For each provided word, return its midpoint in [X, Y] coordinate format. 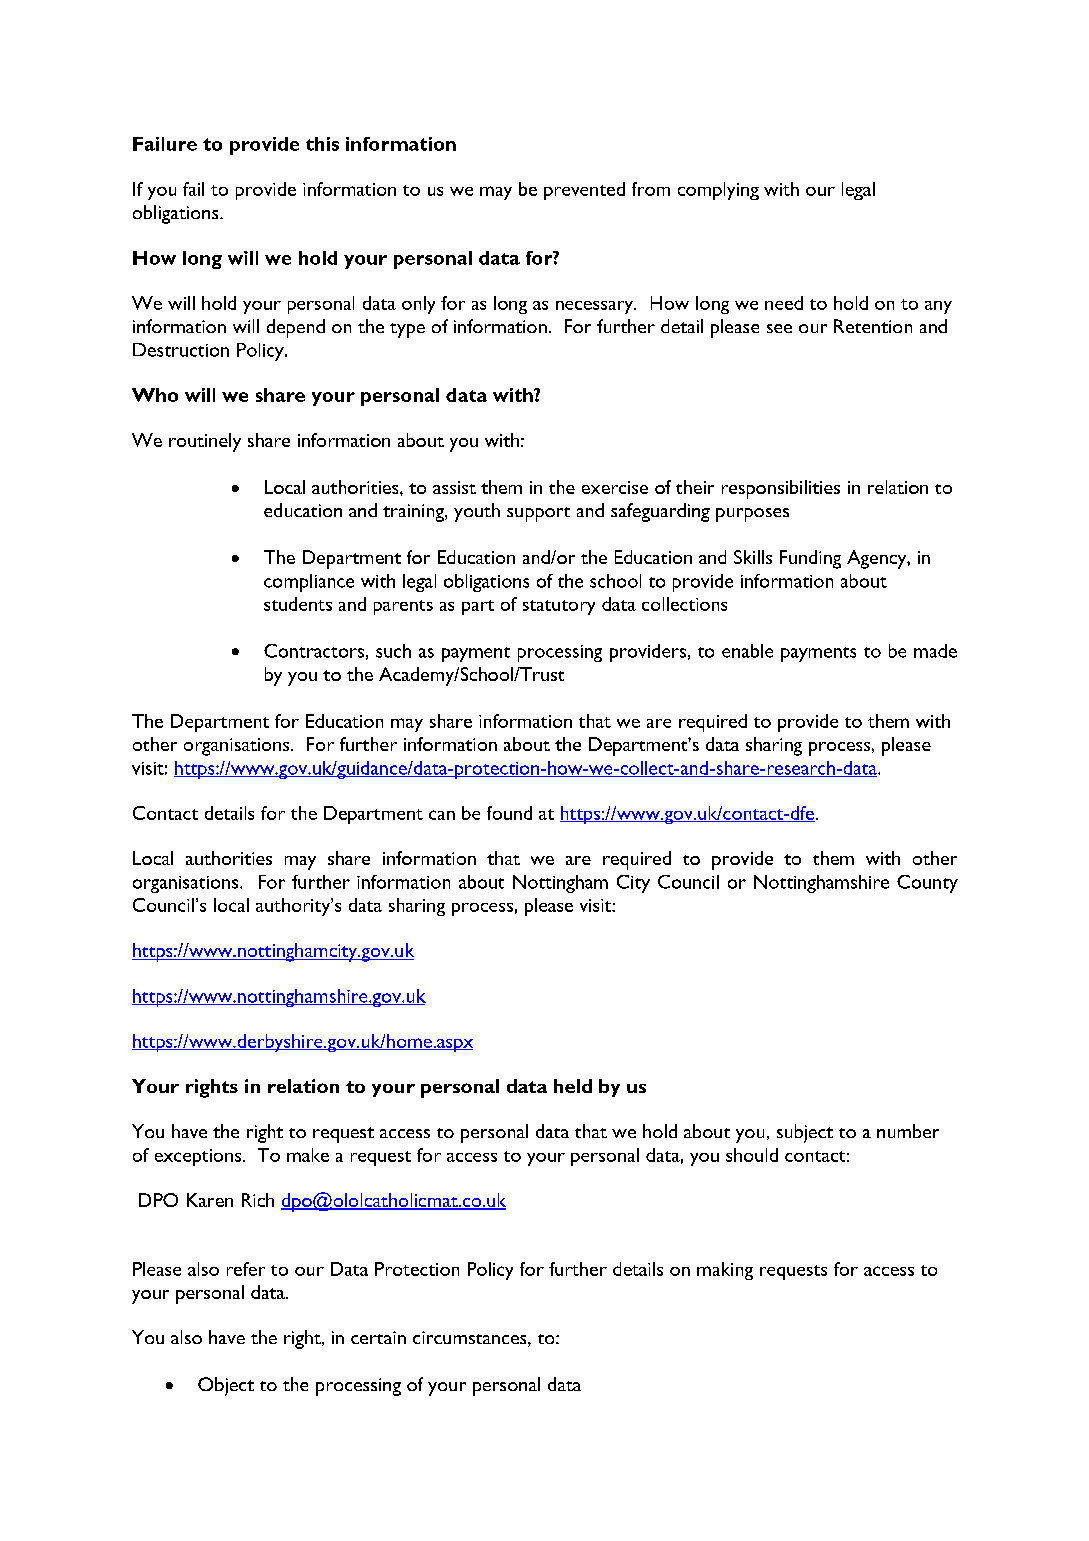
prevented [584, 191]
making [725, 1271]
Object [226, 1386]
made [935, 651]
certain [378, 1337]
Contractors [314, 651]
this [322, 144]
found [509, 813]
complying [718, 191]
